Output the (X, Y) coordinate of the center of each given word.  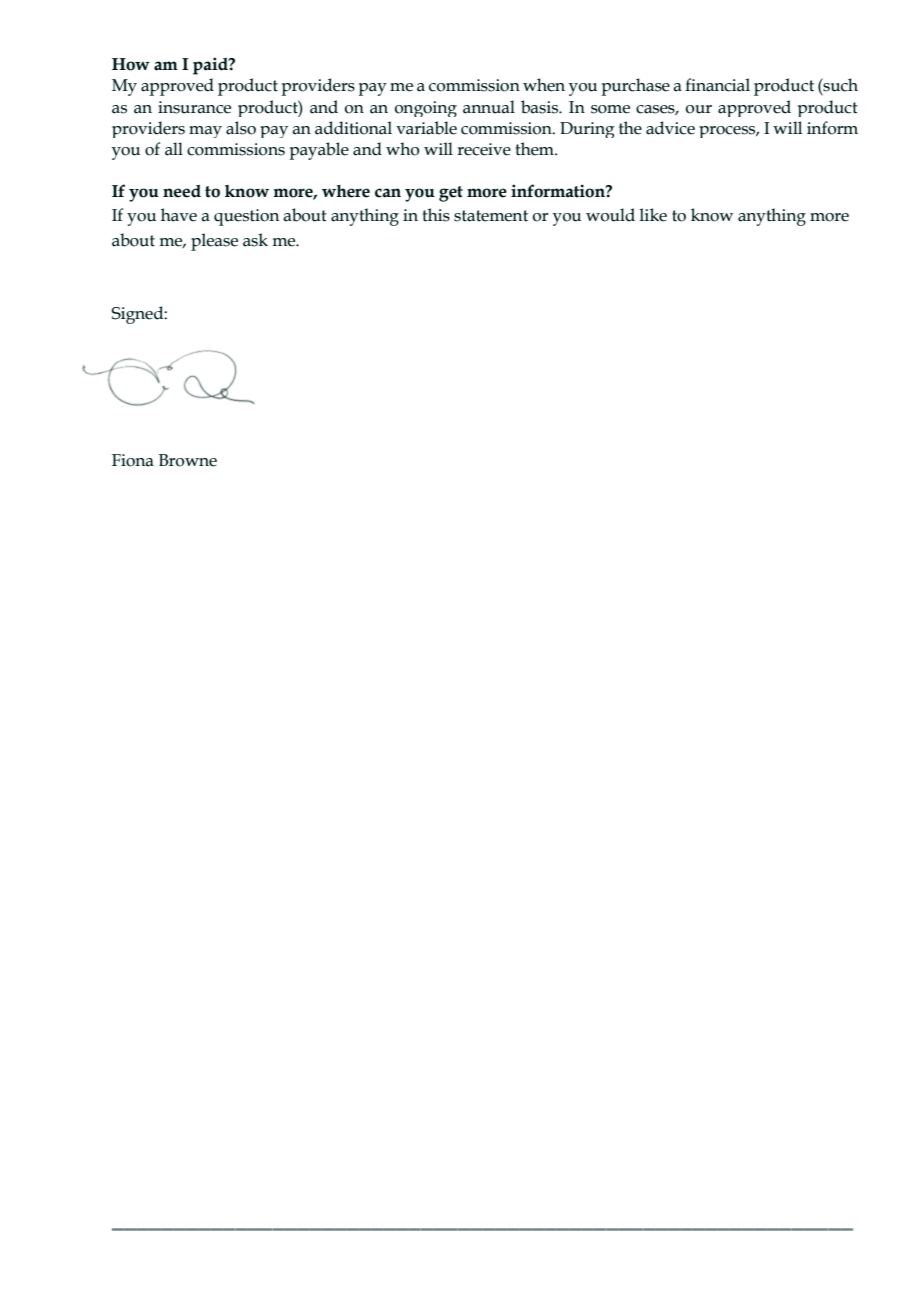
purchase (635, 87)
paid (211, 66)
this (436, 215)
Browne (188, 460)
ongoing (426, 109)
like (653, 215)
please (214, 242)
